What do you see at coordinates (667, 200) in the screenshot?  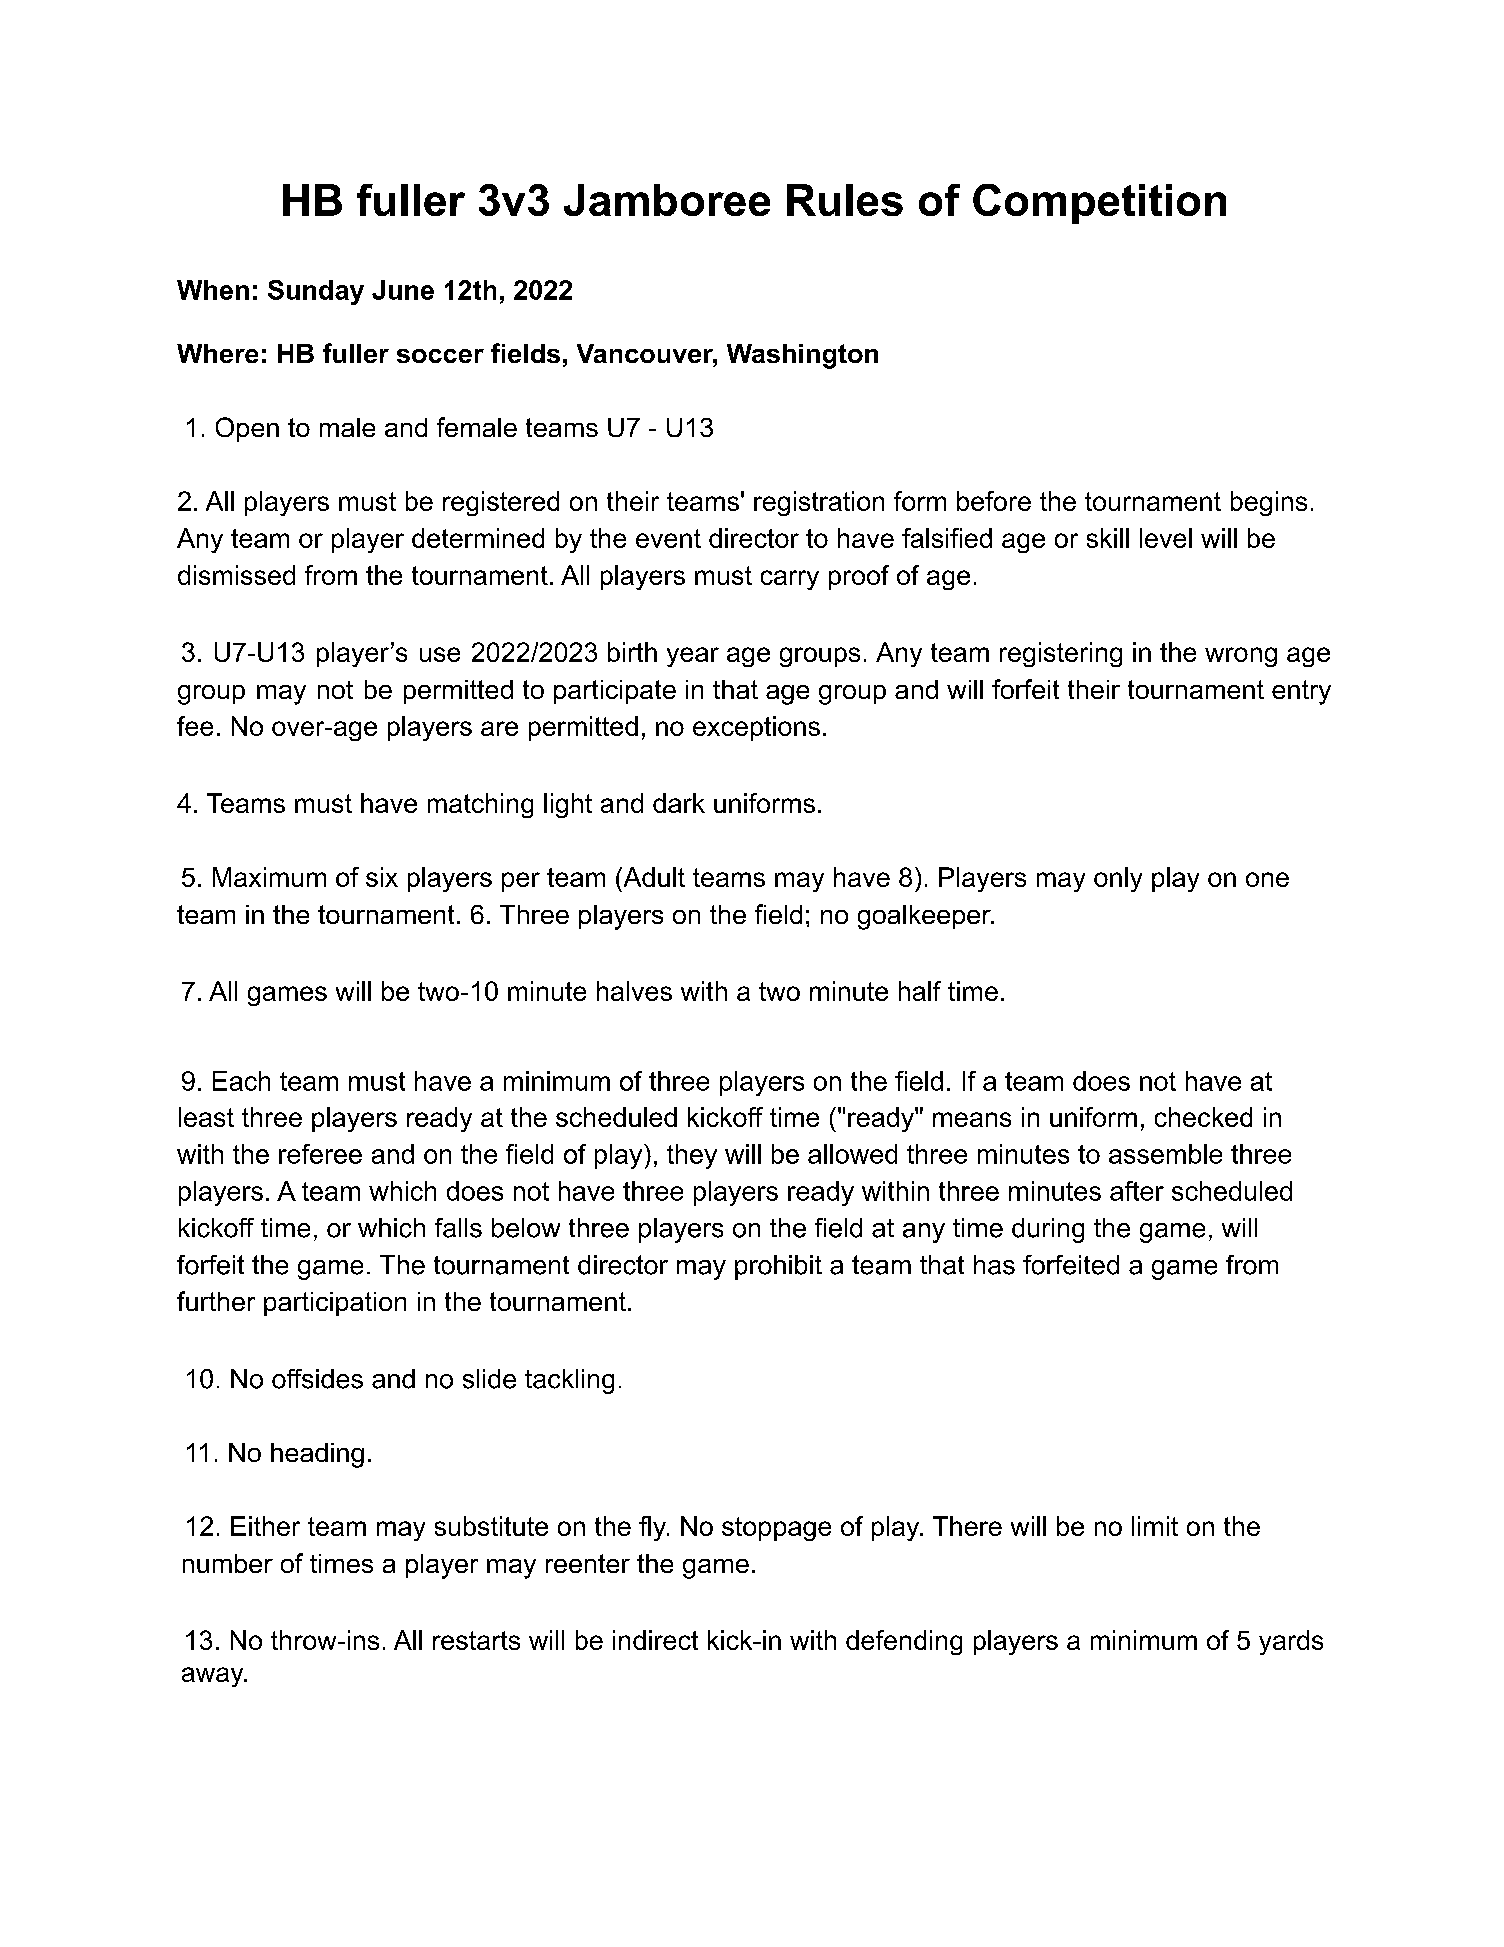 I see `Jamboree` at bounding box center [667, 200].
